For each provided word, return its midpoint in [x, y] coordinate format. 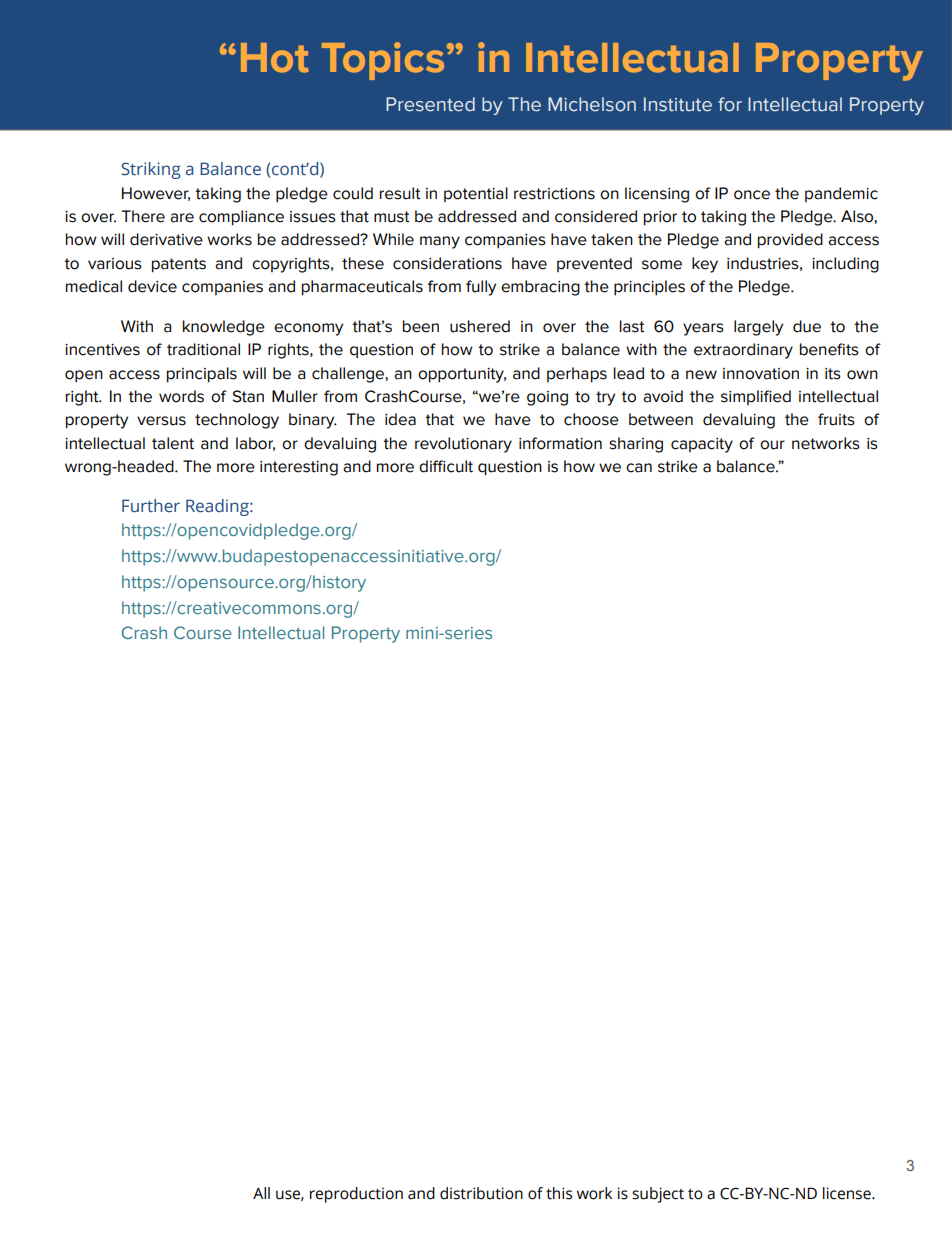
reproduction [356, 1195]
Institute [678, 104]
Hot [275, 58]
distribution [481, 1193]
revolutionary [463, 445]
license [848, 1193]
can [639, 468]
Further [151, 506]
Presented [430, 104]
